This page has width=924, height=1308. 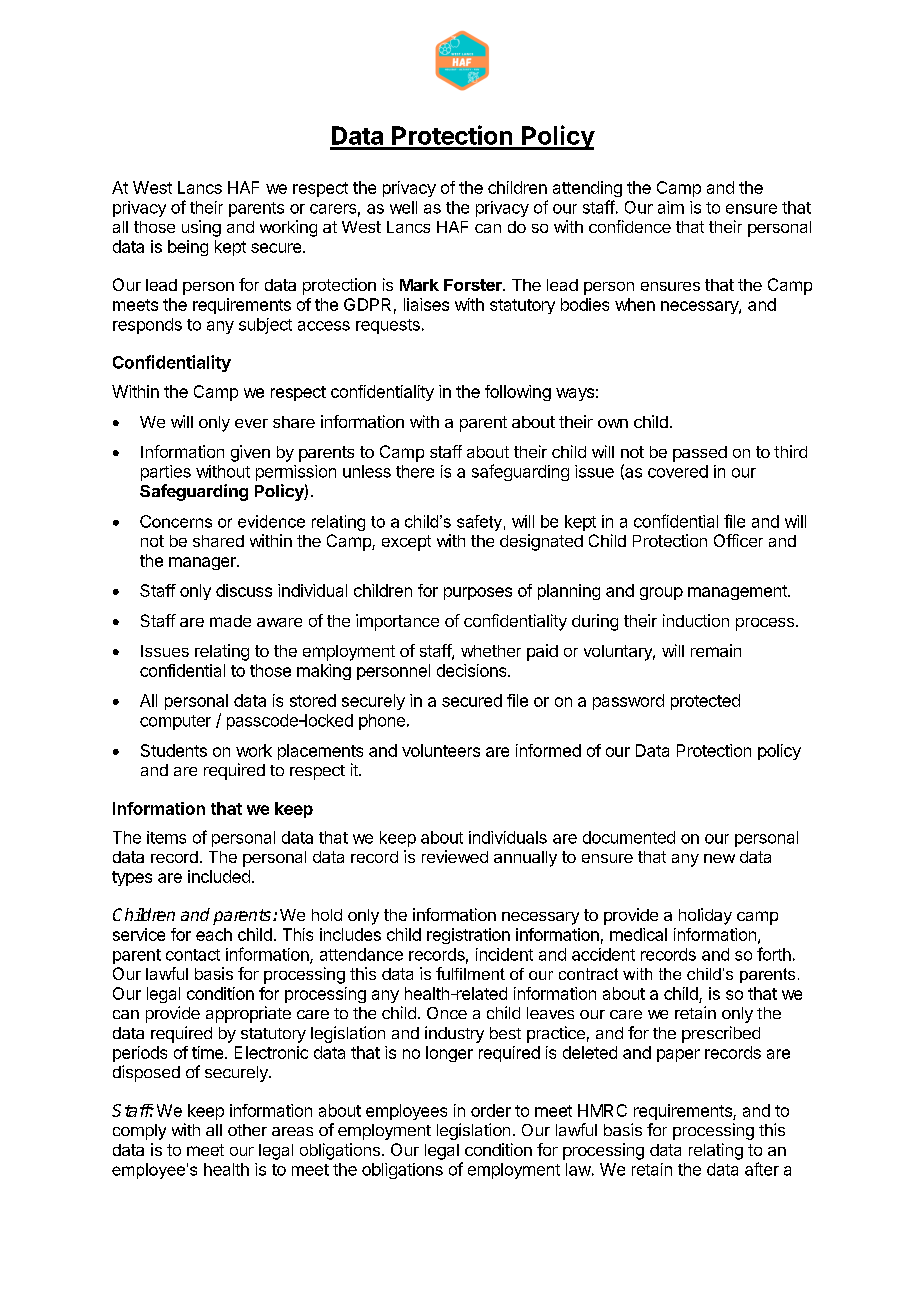 I want to click on well, so click(x=403, y=207).
